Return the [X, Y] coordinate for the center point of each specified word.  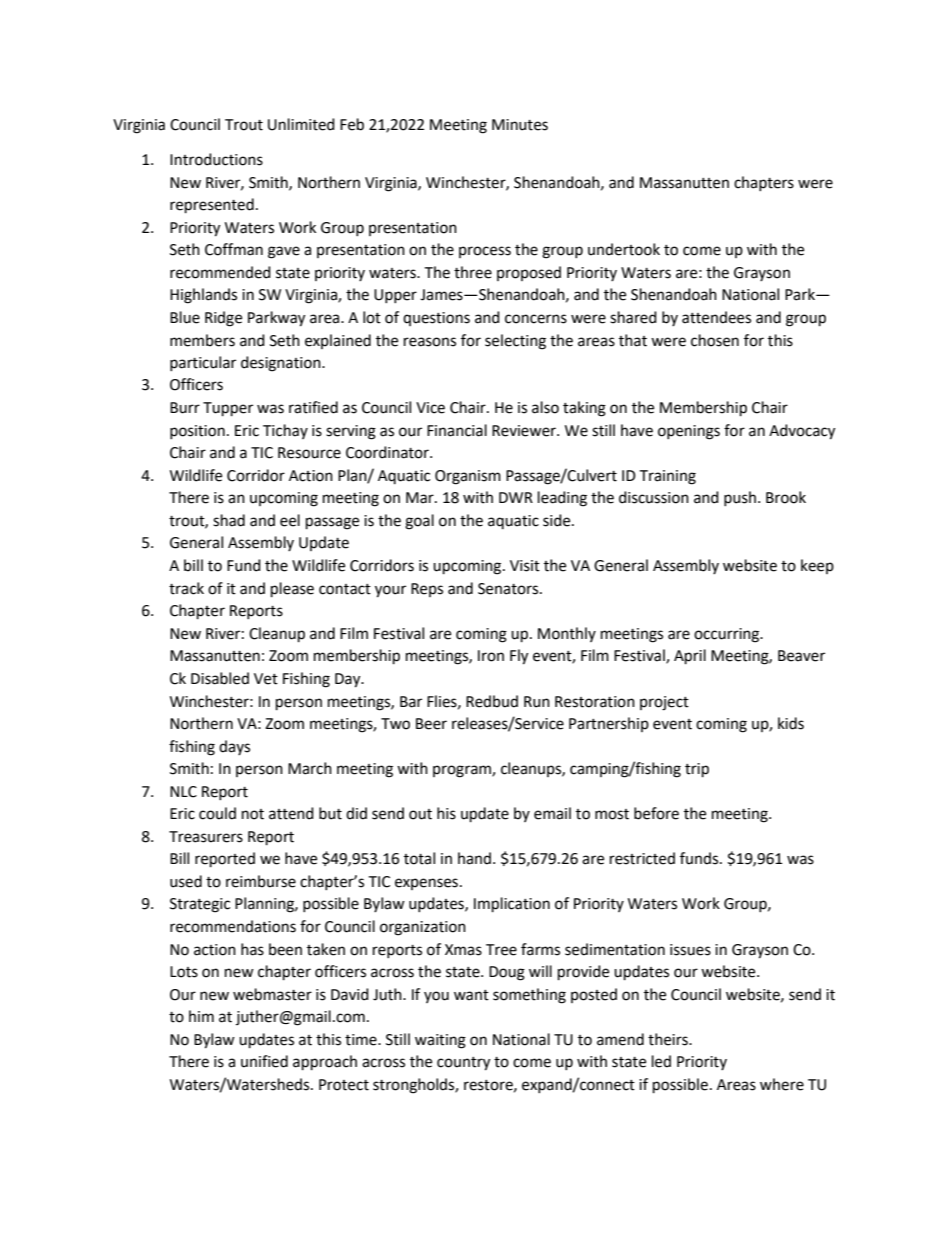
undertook [624, 249]
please [292, 590]
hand [474, 858]
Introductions [216, 159]
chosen [715, 340]
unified [264, 1061]
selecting [515, 342]
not [253, 814]
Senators [509, 589]
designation [282, 364]
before [656, 813]
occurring [728, 635]
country [463, 1064]
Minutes [520, 125]
